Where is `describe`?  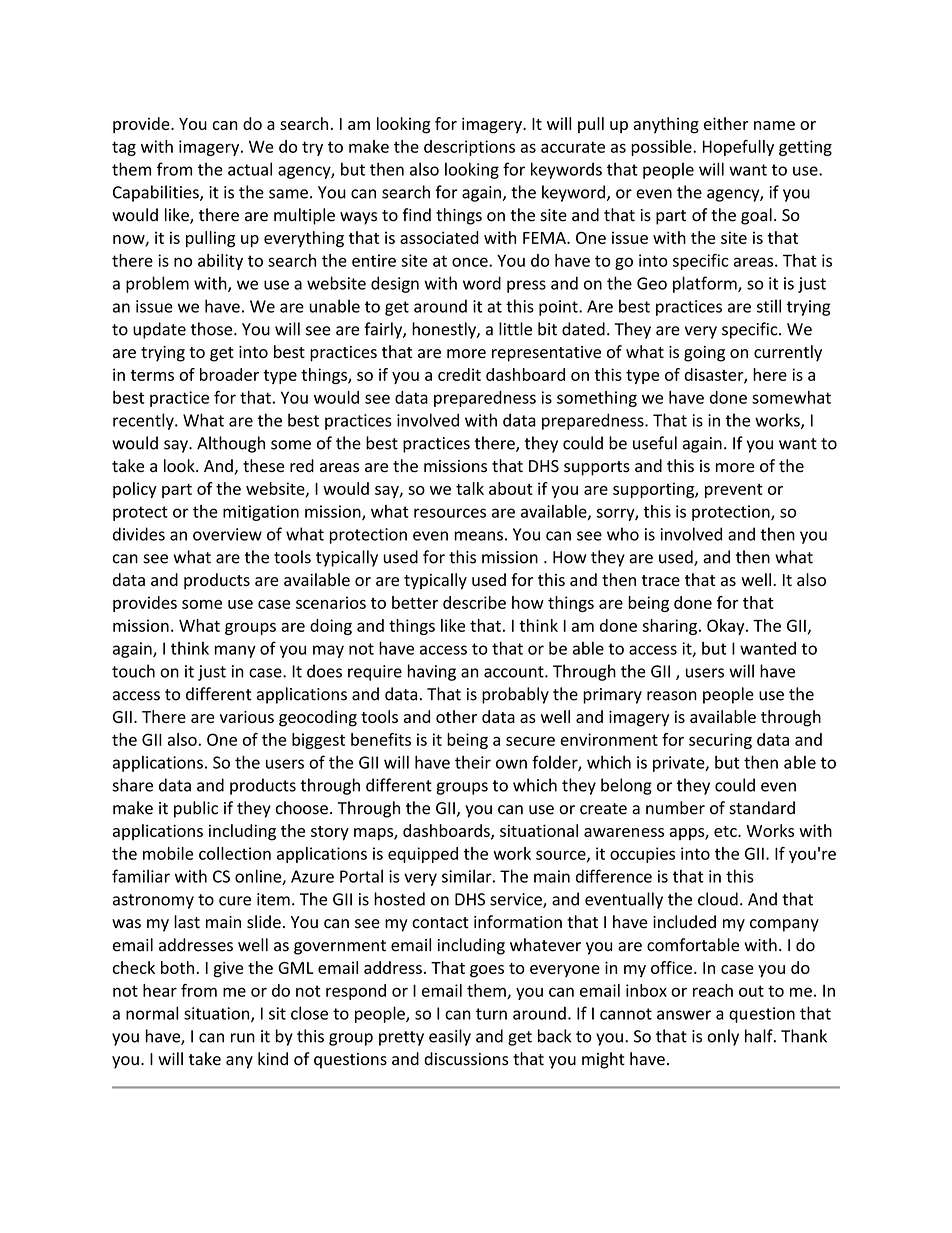
describe is located at coordinates (474, 602).
